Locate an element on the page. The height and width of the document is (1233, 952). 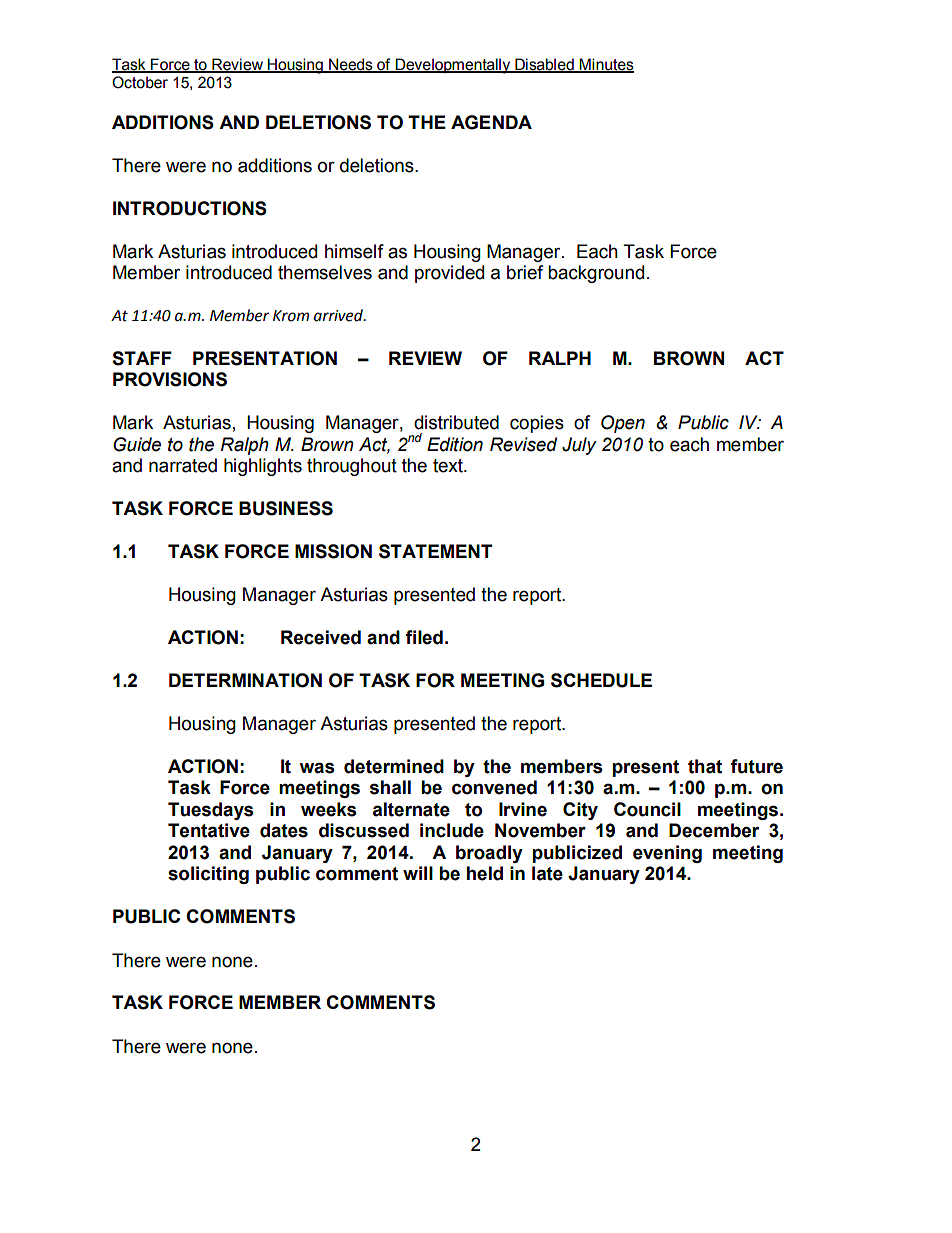
Developmentally is located at coordinates (453, 66).
